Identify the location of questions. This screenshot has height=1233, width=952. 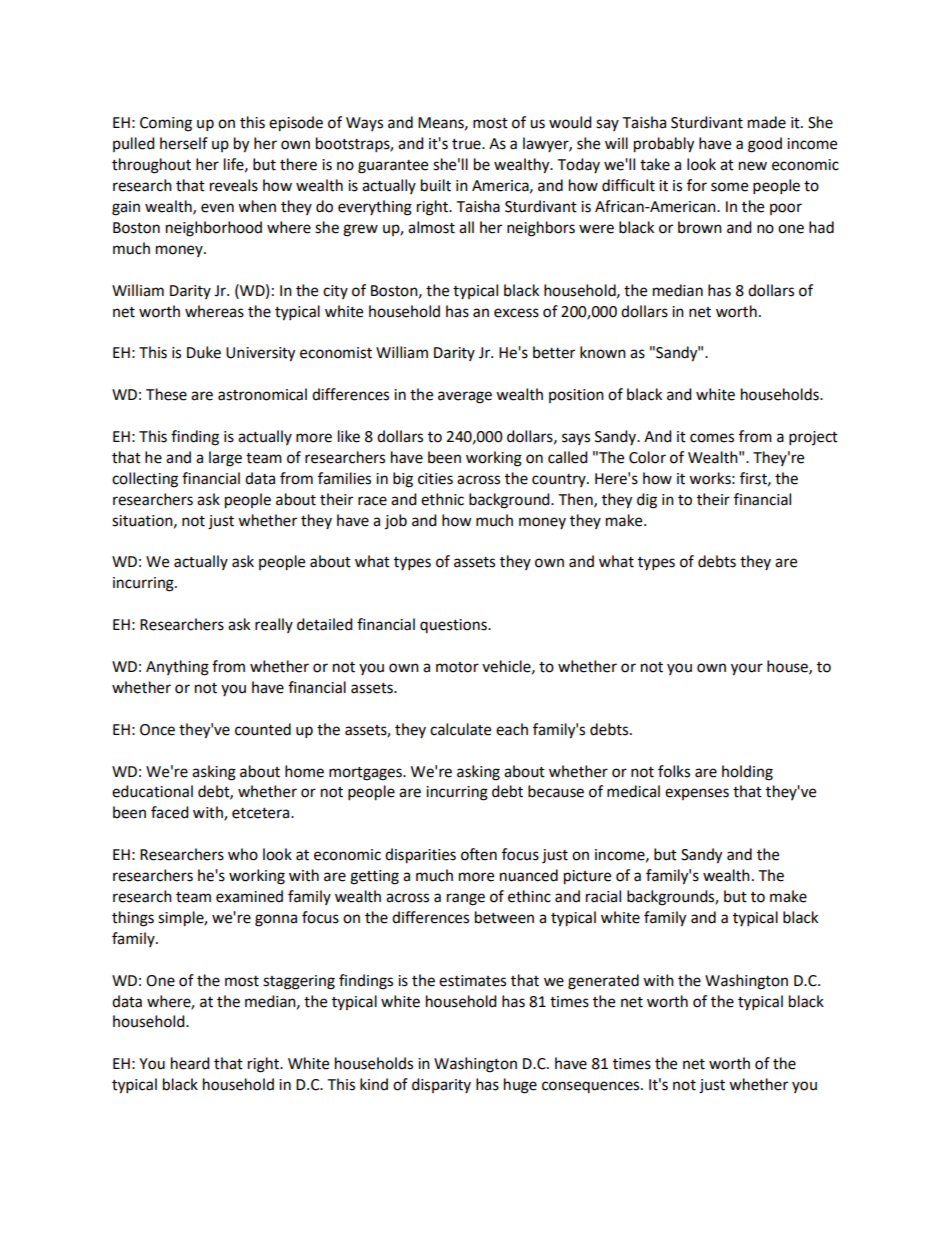
(454, 626).
